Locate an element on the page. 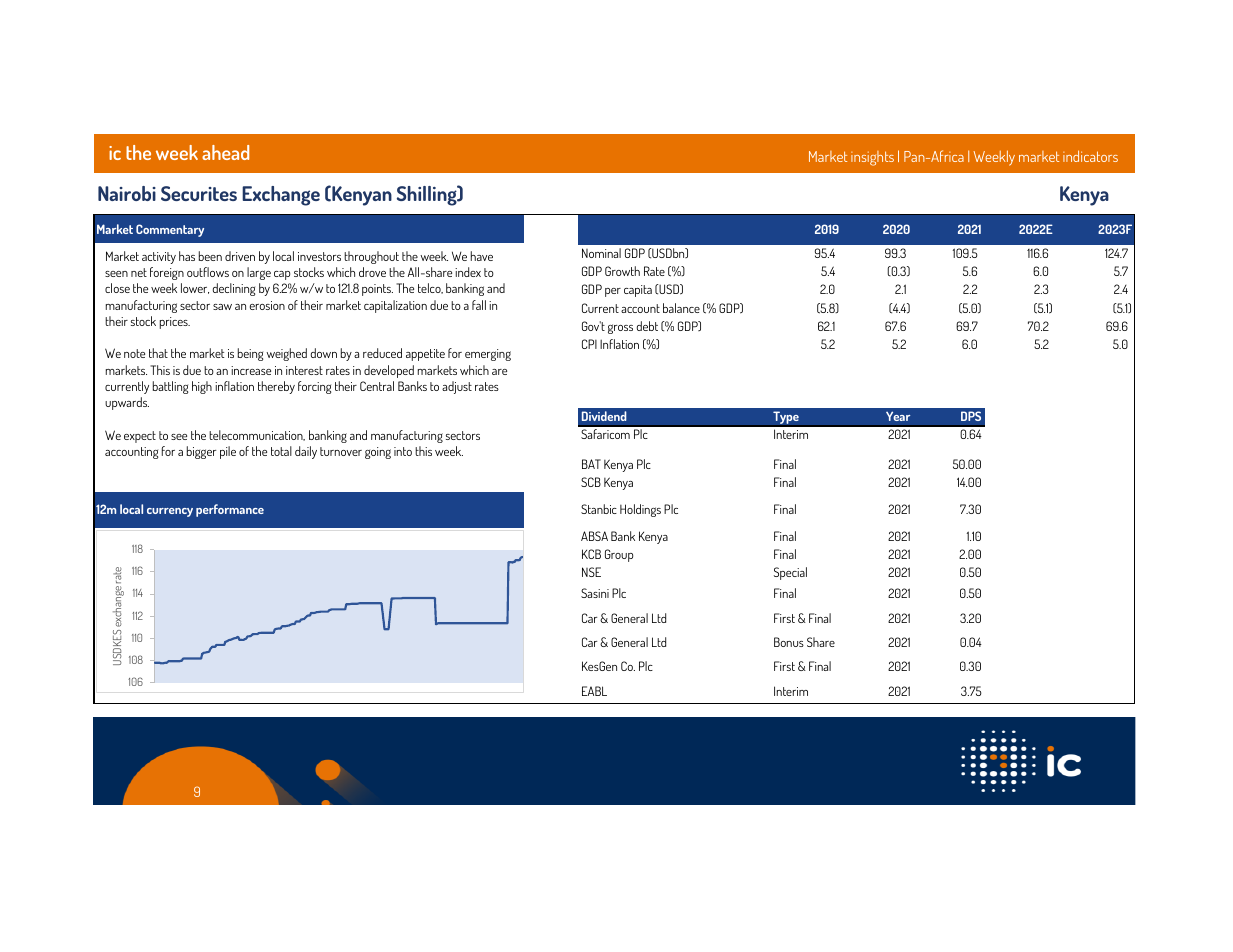 The image size is (1233, 952). Growth is located at coordinates (622, 271).
